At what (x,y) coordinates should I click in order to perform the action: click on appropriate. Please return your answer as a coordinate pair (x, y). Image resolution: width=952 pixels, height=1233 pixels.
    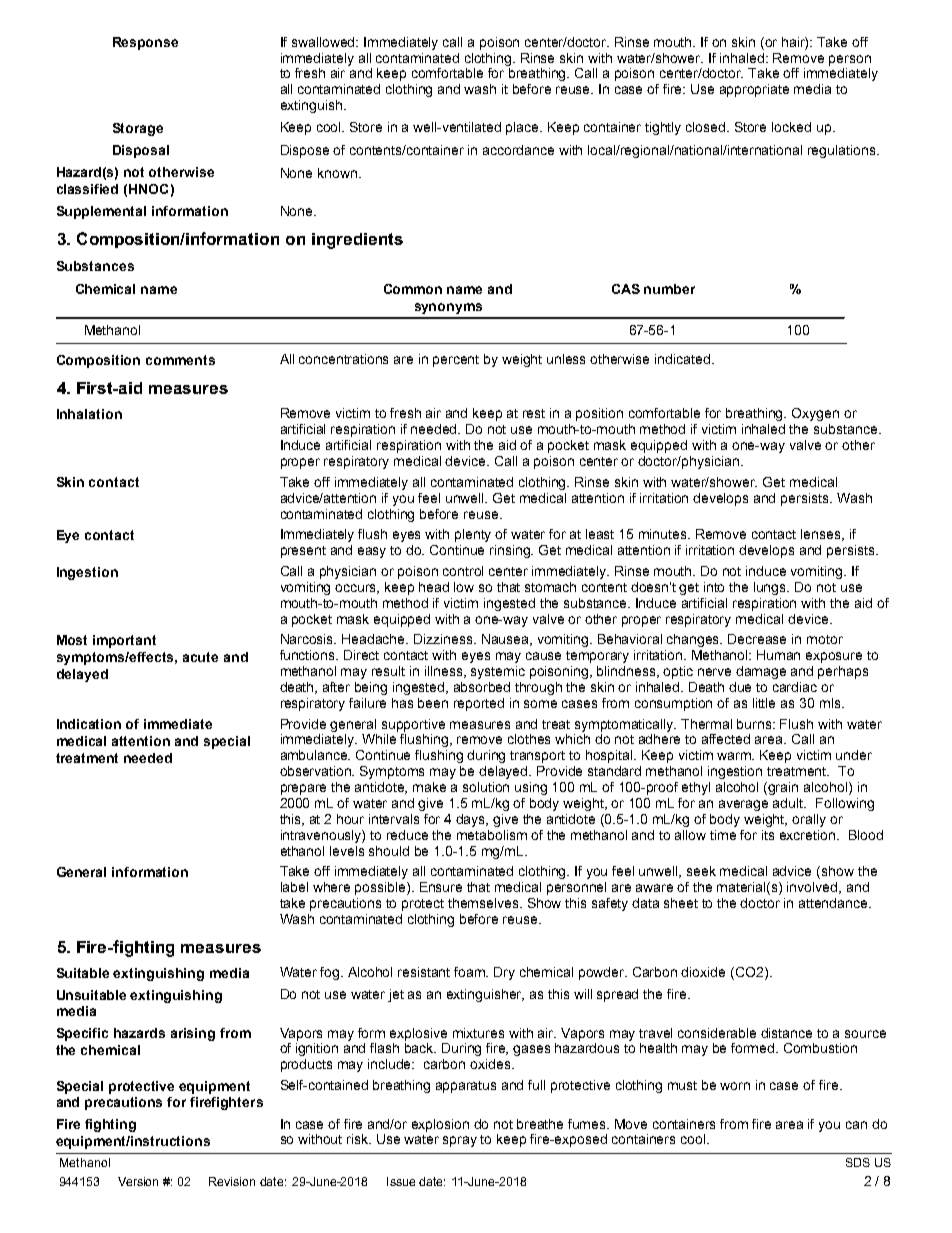
    Looking at the image, I should click on (754, 90).
